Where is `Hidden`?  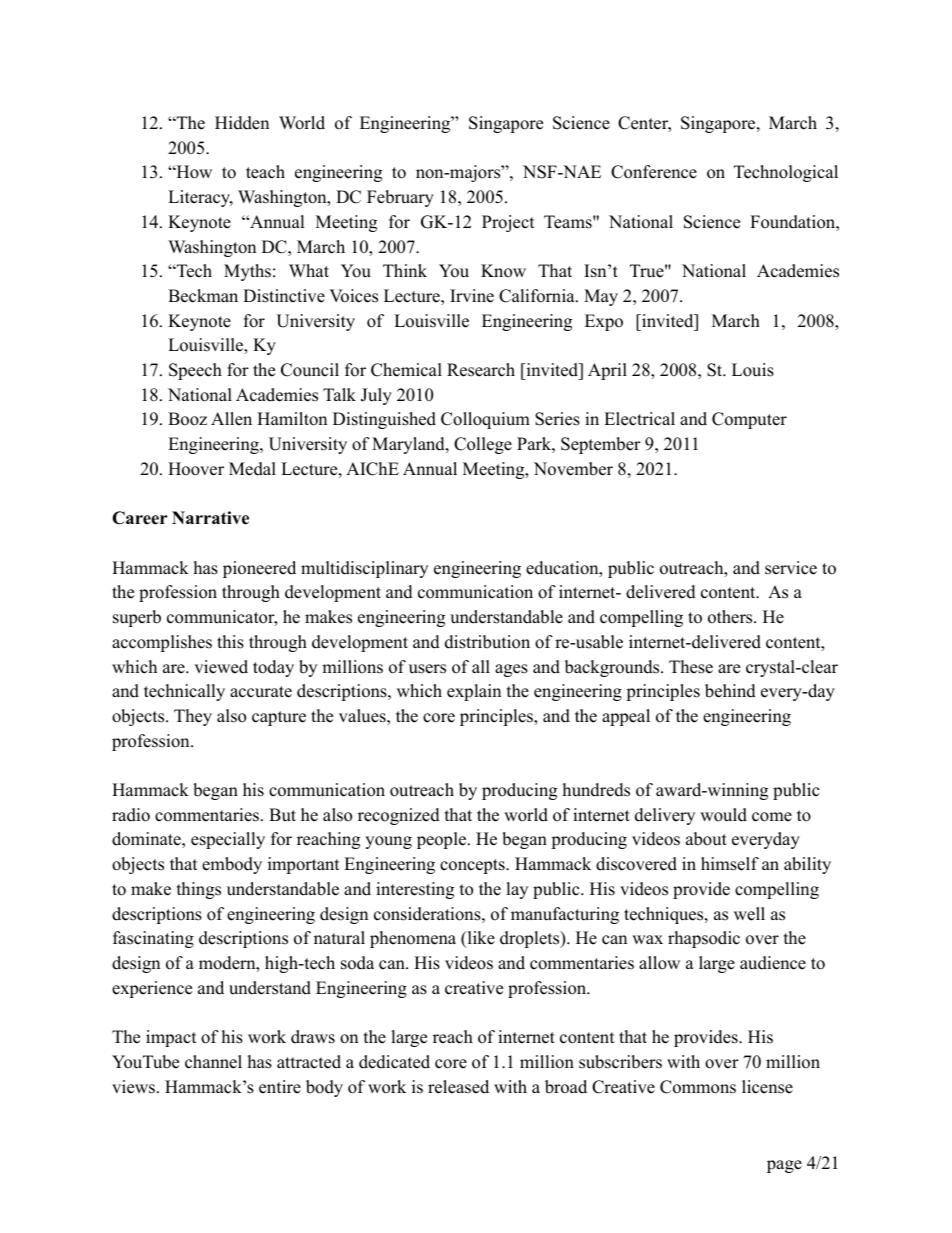
Hidden is located at coordinates (242, 123).
